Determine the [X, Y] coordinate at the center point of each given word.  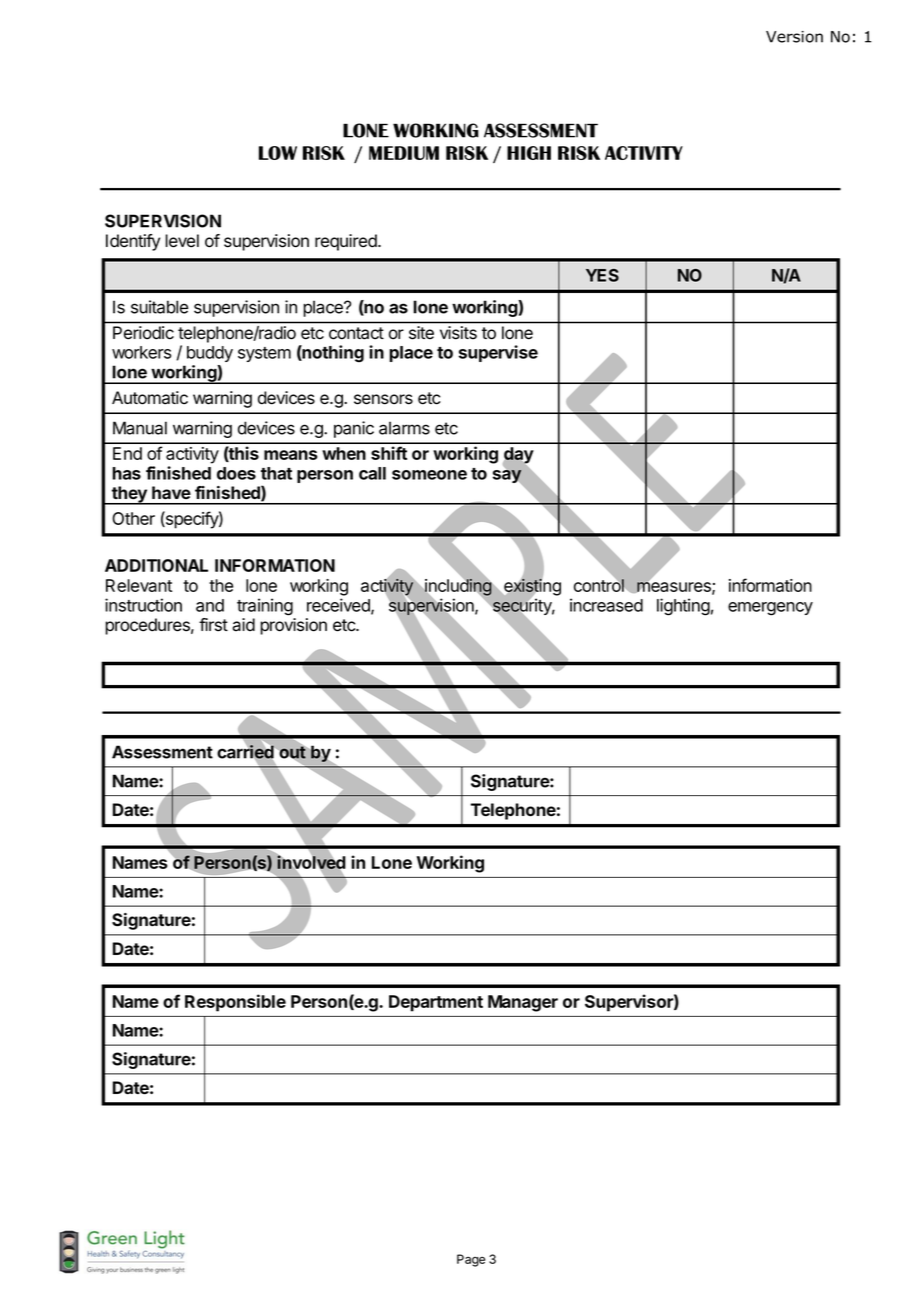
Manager [523, 1003]
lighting [683, 607]
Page [471, 1260]
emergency [770, 609]
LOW [278, 153]
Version [794, 37]
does [236, 473]
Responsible [235, 1003]
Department [436, 1003]
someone [429, 475]
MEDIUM [404, 153]
